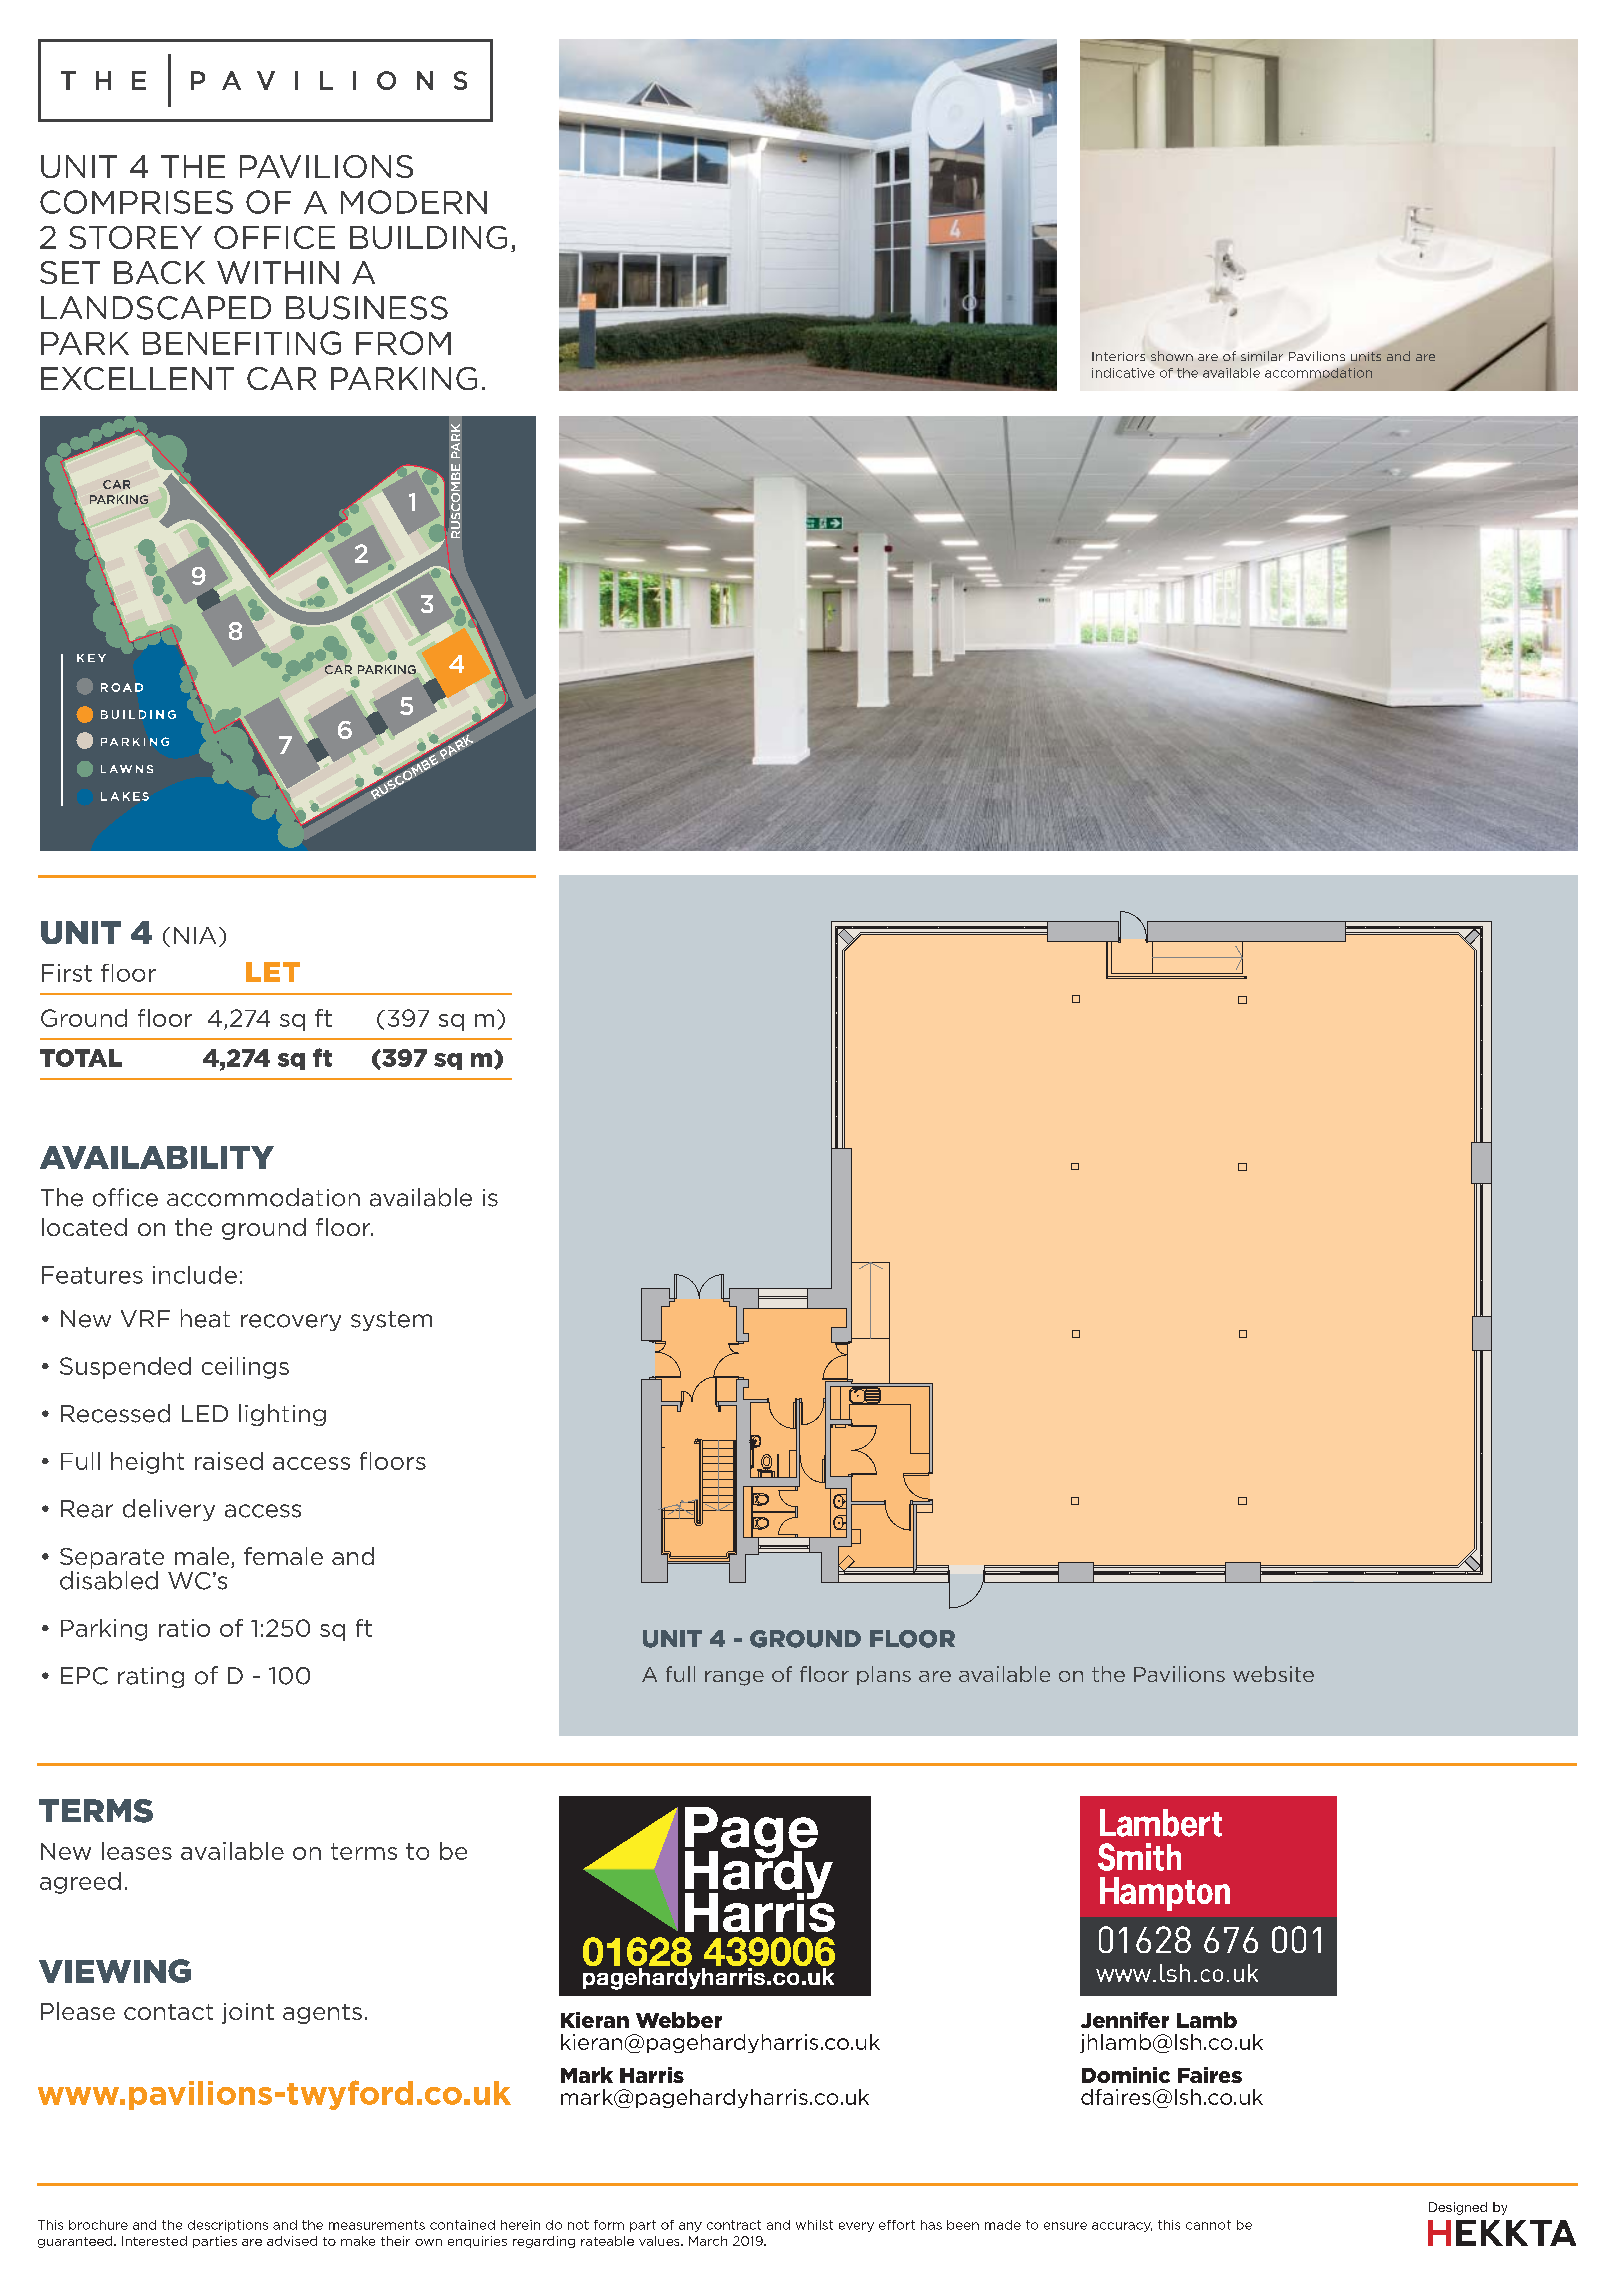  Describe the element at coordinates (273, 972) in the screenshot. I see `LET` at that location.
